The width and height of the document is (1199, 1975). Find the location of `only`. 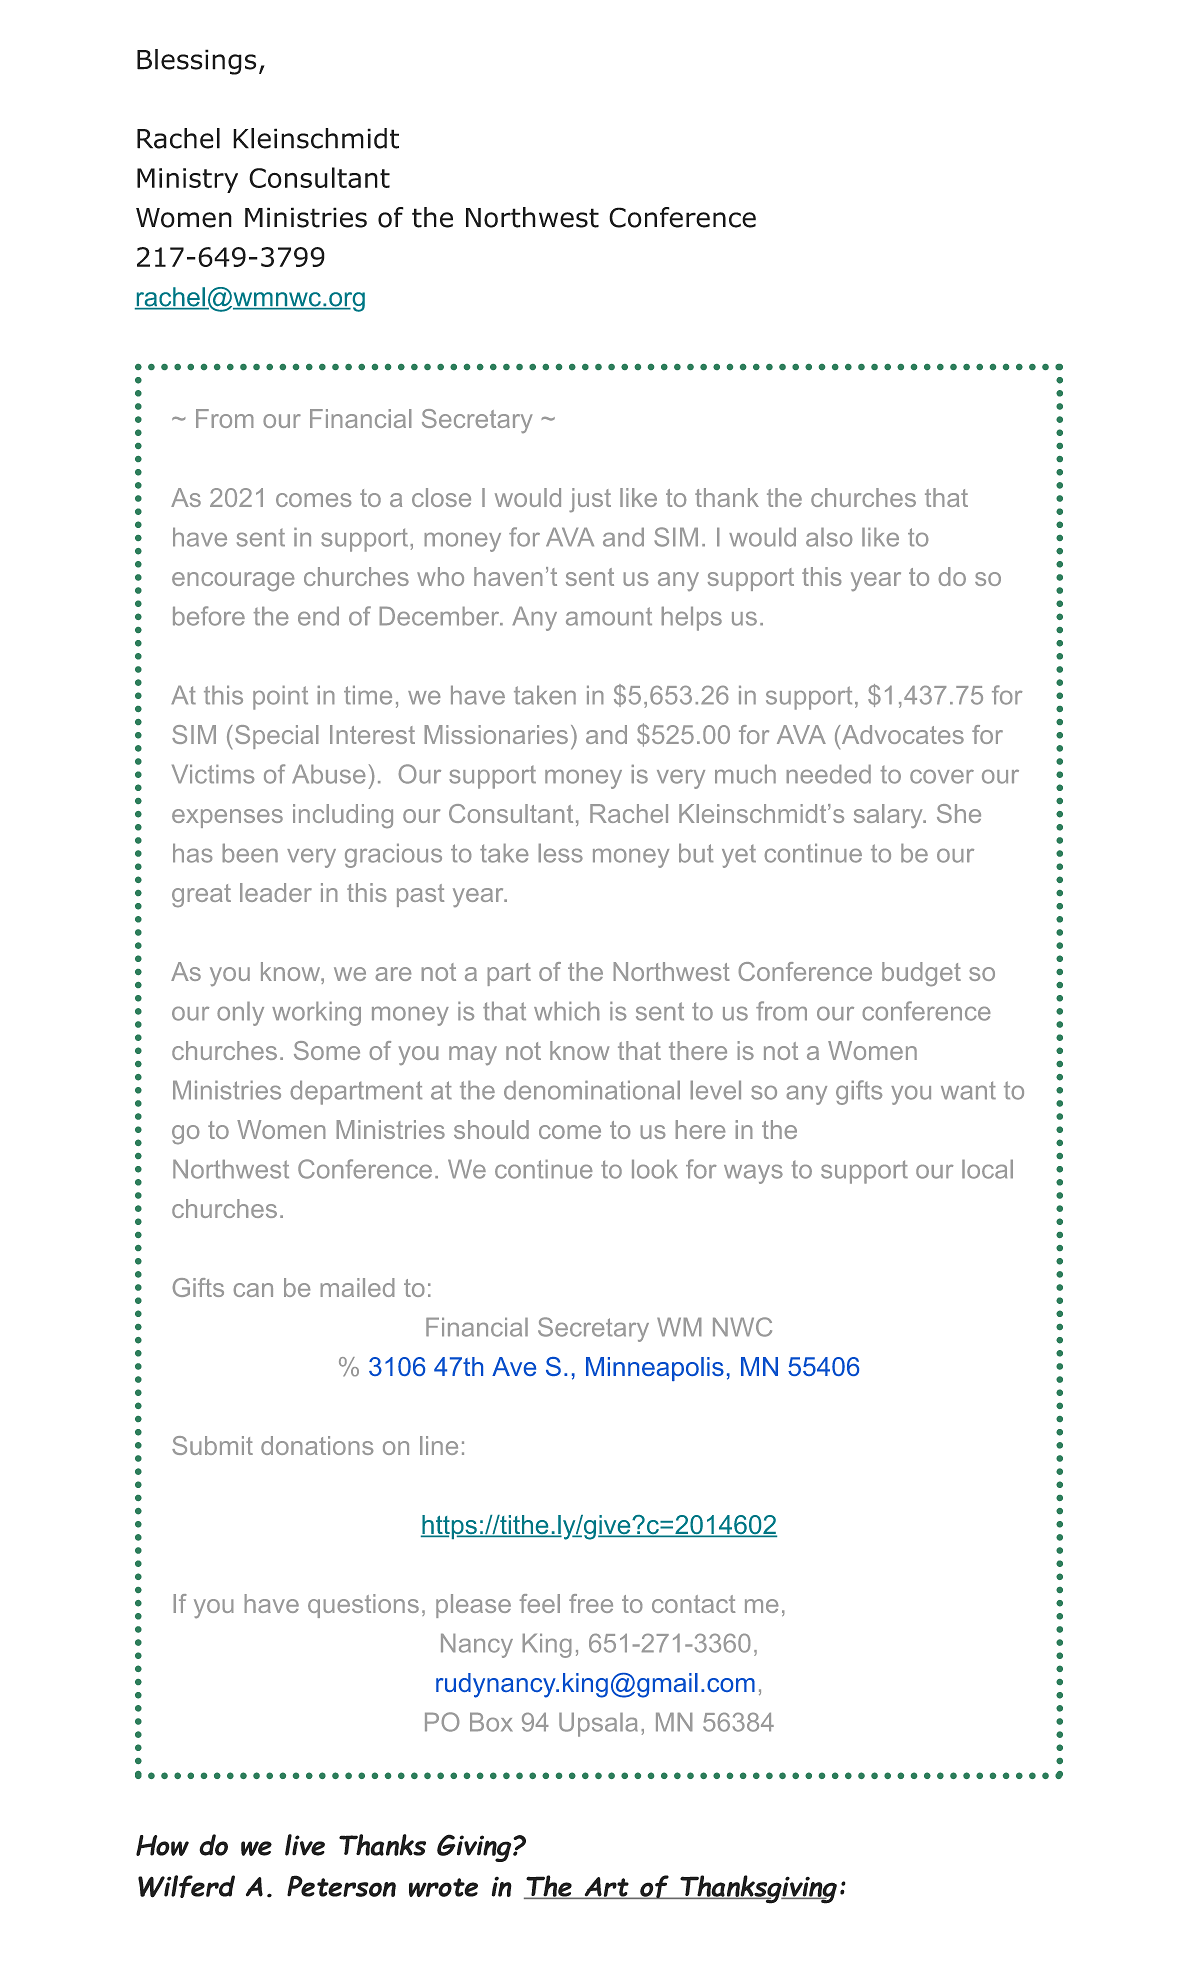

only is located at coordinates (240, 1014).
